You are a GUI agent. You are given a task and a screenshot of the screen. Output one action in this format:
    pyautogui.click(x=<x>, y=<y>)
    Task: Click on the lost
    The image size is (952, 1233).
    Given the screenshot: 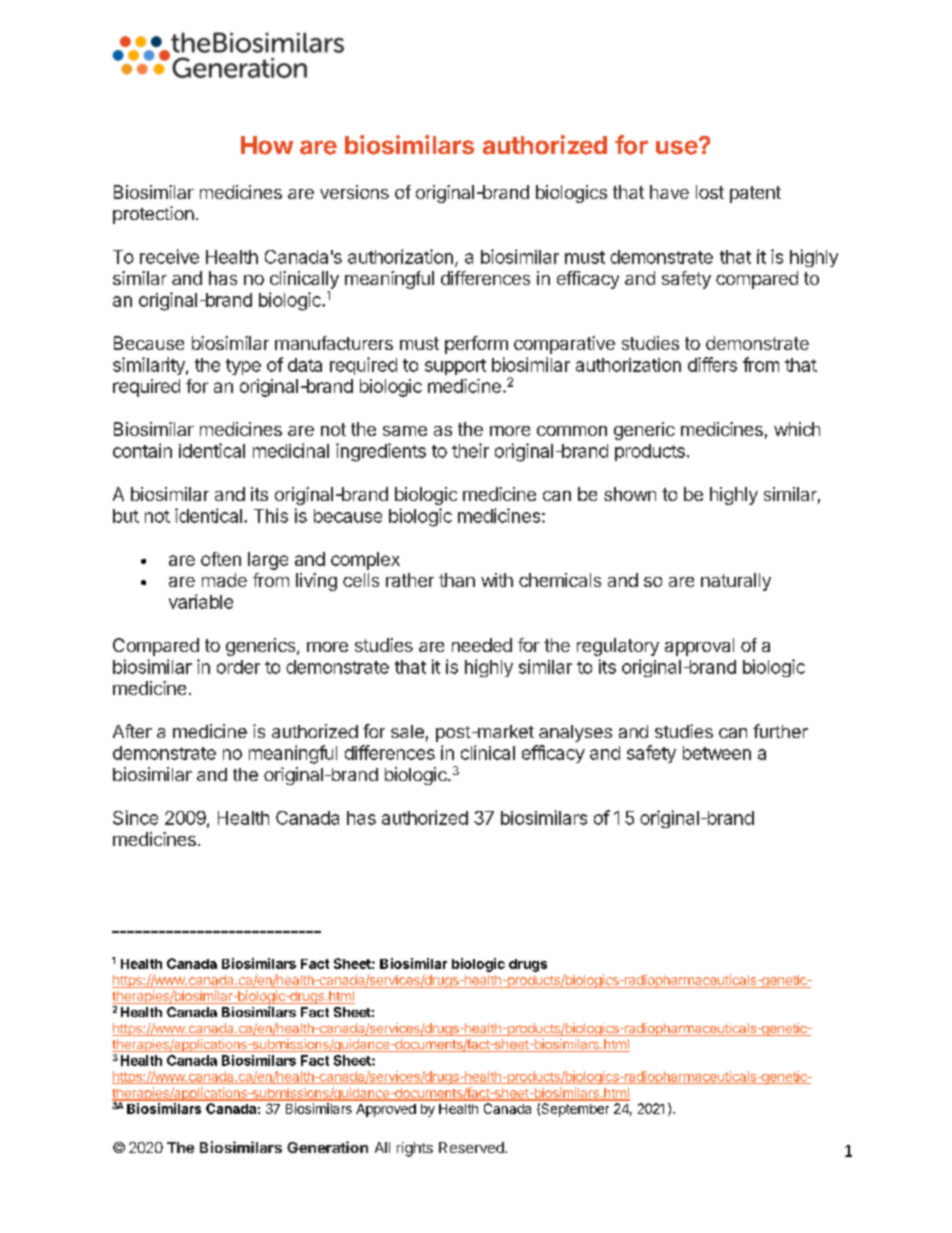 What is the action you would take?
    pyautogui.click(x=710, y=192)
